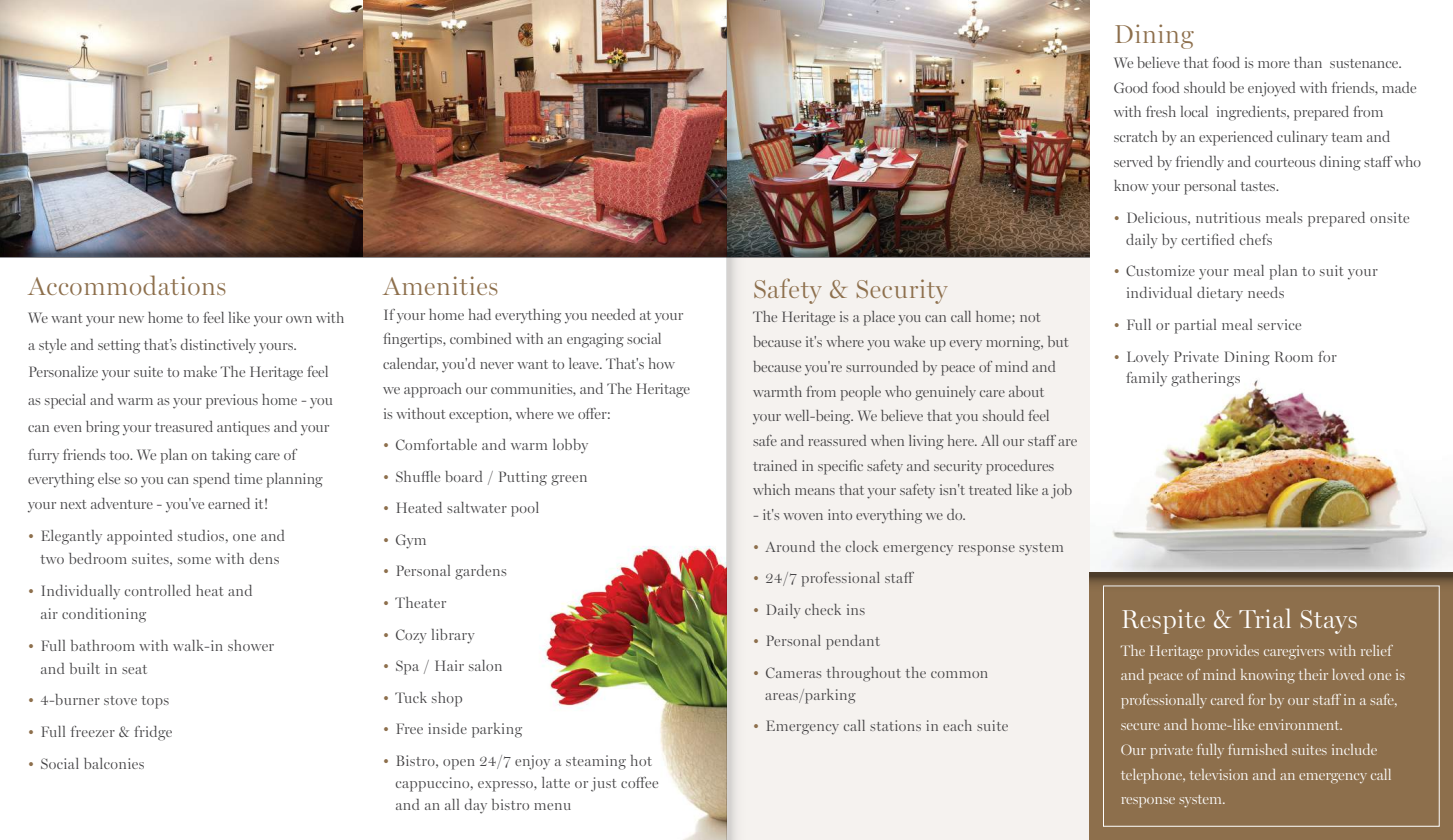 This image has width=1453, height=840. What do you see at coordinates (1274, 64) in the image?
I see `more` at bounding box center [1274, 64].
